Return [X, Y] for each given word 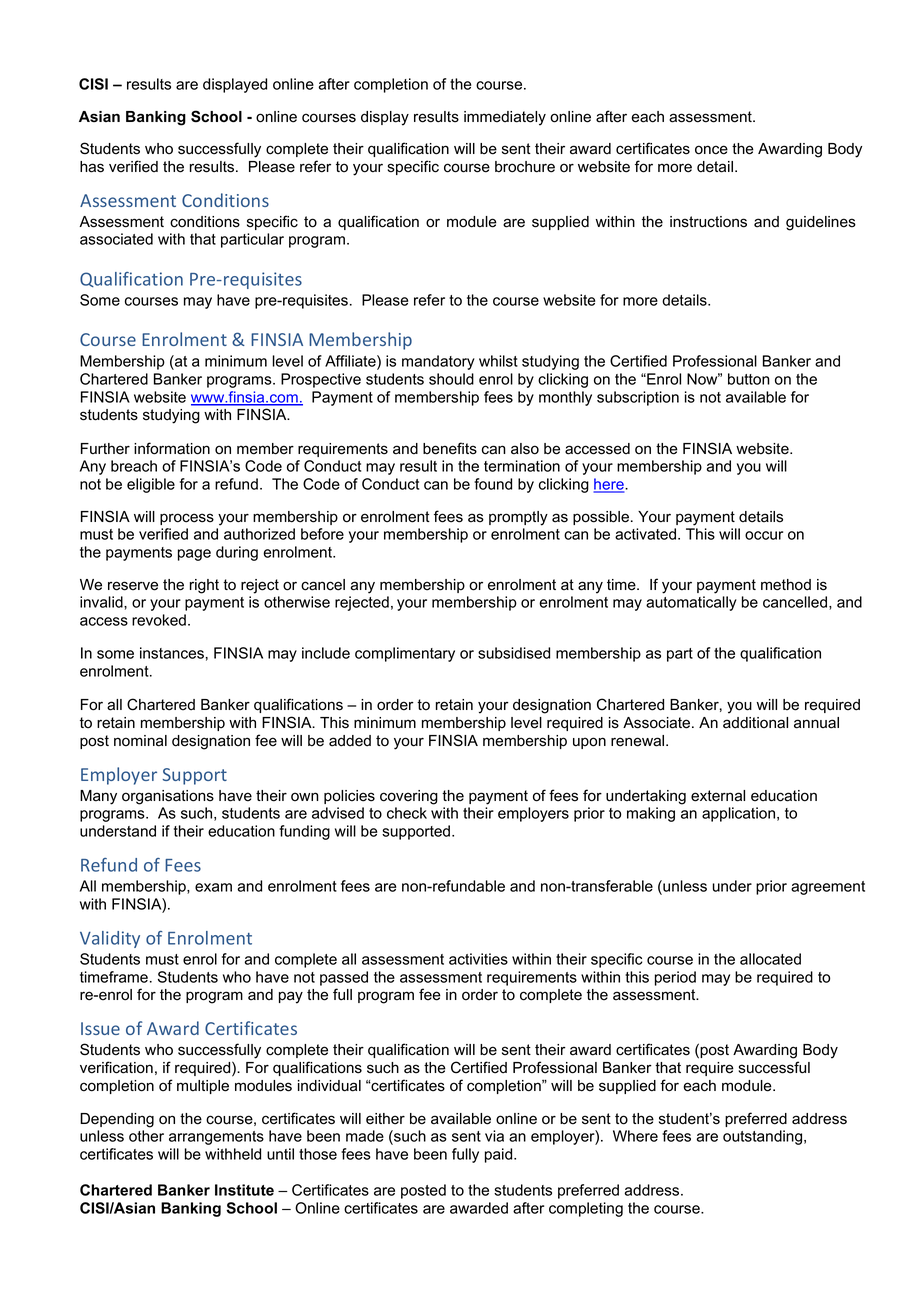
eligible [151, 485]
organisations [168, 797]
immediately [505, 118]
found [493, 484]
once [711, 150]
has [92, 167]
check [407, 813]
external [718, 796]
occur [764, 535]
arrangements [216, 1138]
